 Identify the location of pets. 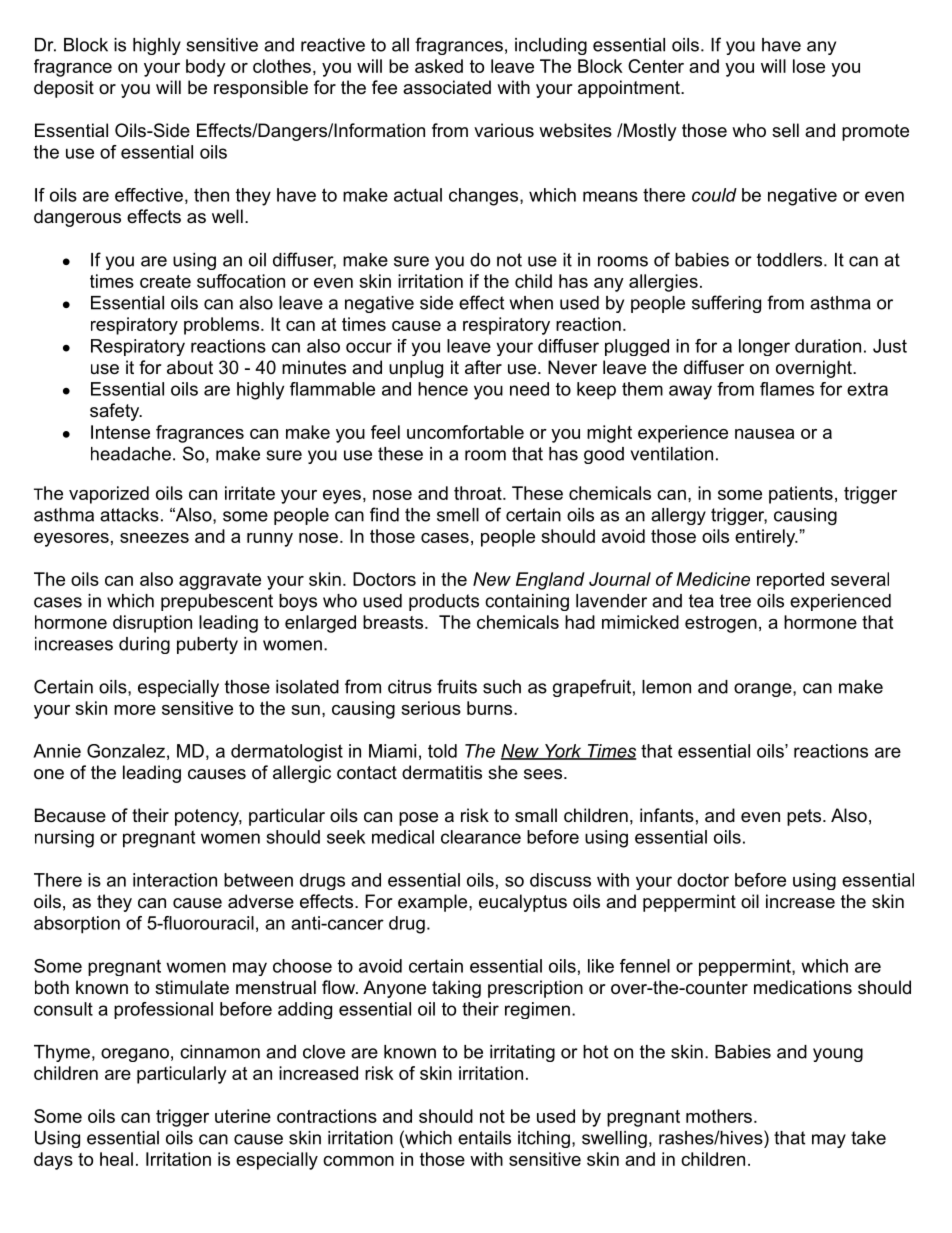
(804, 817).
